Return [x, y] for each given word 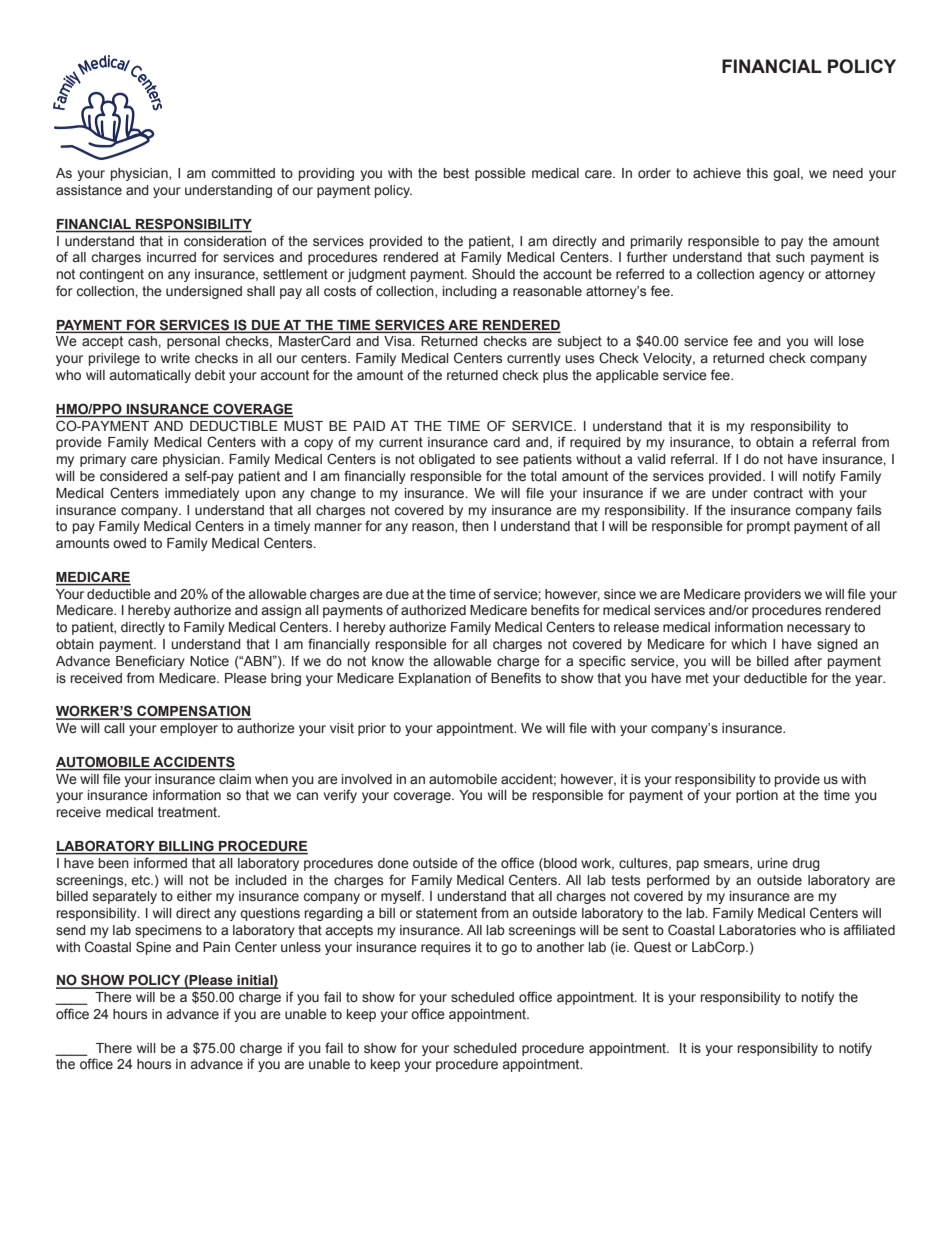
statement [446, 913]
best [456, 173]
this [757, 173]
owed [129, 543]
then [475, 526]
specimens [168, 931]
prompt [768, 527]
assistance [89, 190]
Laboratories [757, 930]
